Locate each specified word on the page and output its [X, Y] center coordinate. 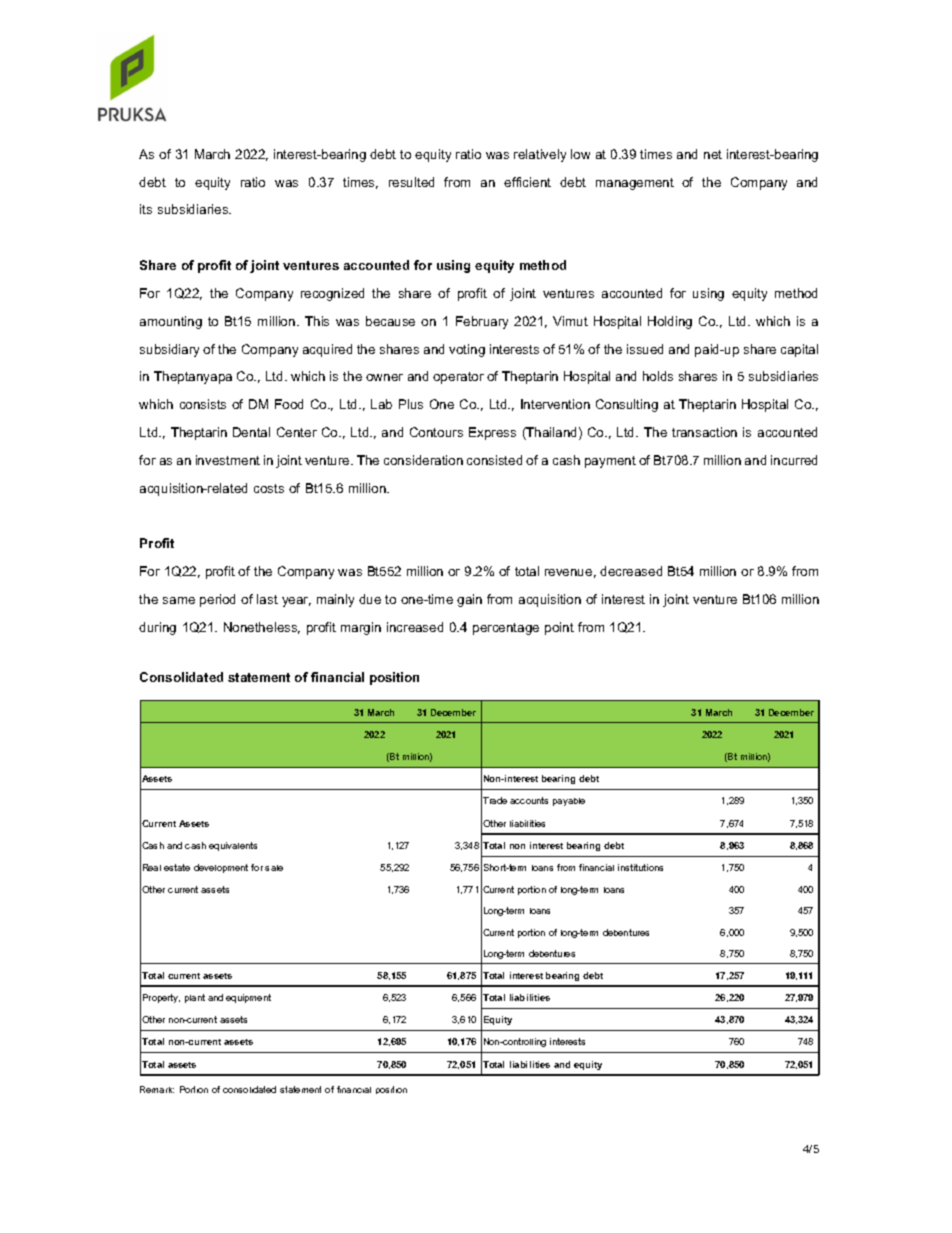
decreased [631, 571]
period [217, 600]
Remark [157, 1089]
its [146, 209]
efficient [527, 182]
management [635, 184]
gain [469, 600]
